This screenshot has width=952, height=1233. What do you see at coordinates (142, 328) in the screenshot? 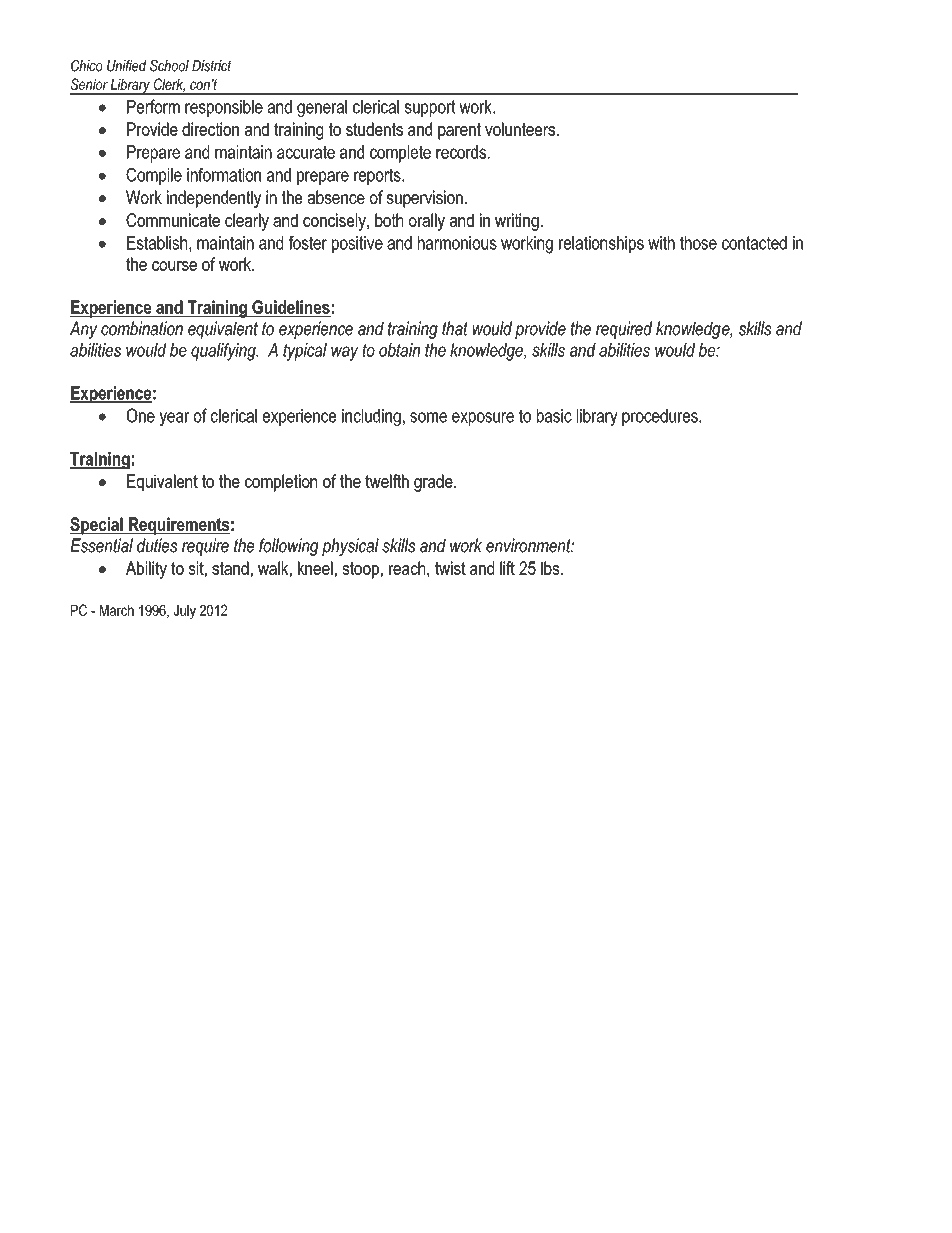
I see `combination` at bounding box center [142, 328].
